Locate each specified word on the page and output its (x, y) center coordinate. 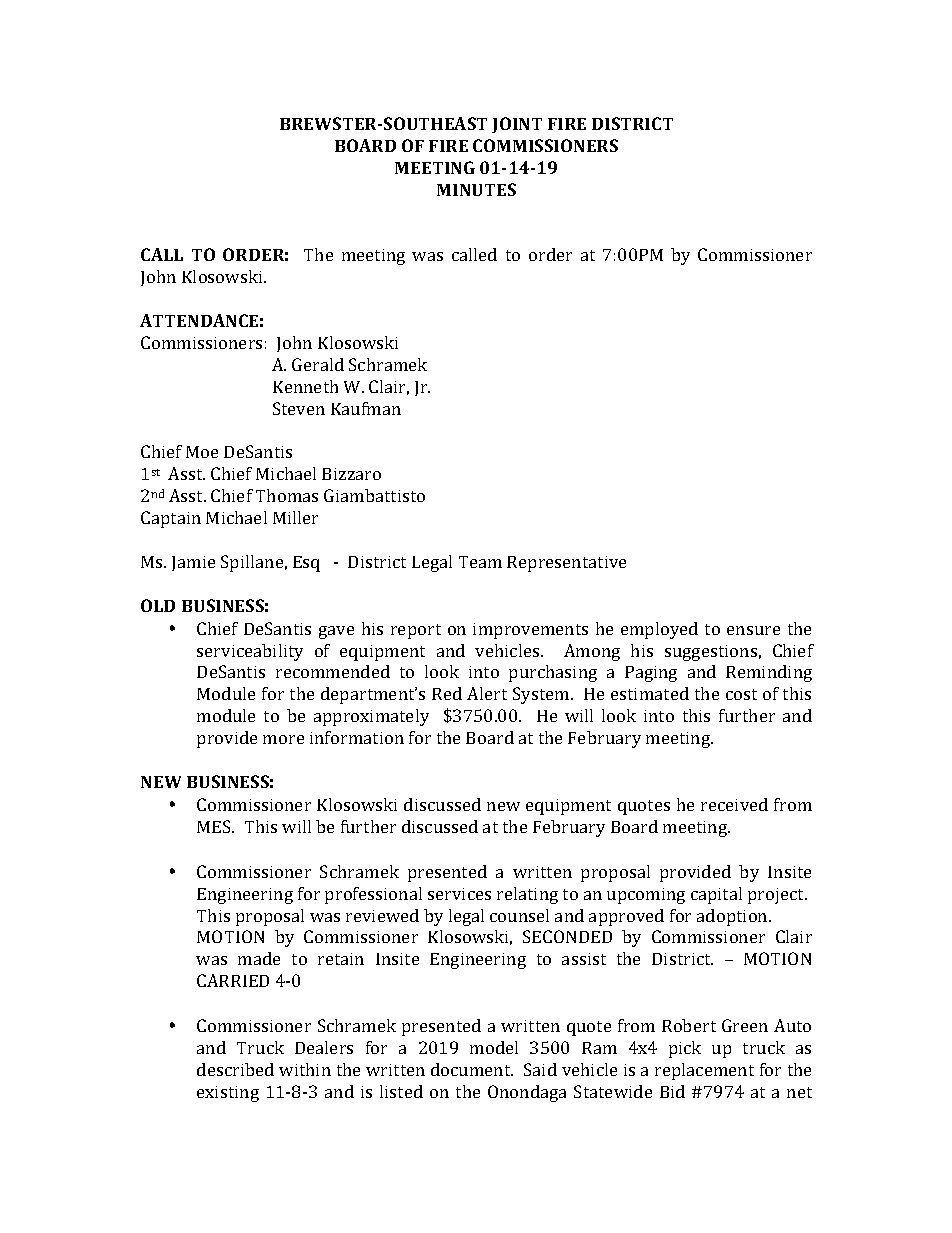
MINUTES (476, 189)
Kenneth (305, 386)
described (235, 1069)
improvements (530, 631)
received (734, 804)
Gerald (318, 364)
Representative (566, 564)
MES (215, 826)
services (459, 894)
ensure (753, 630)
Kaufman (366, 408)
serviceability (250, 652)
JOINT (517, 125)
